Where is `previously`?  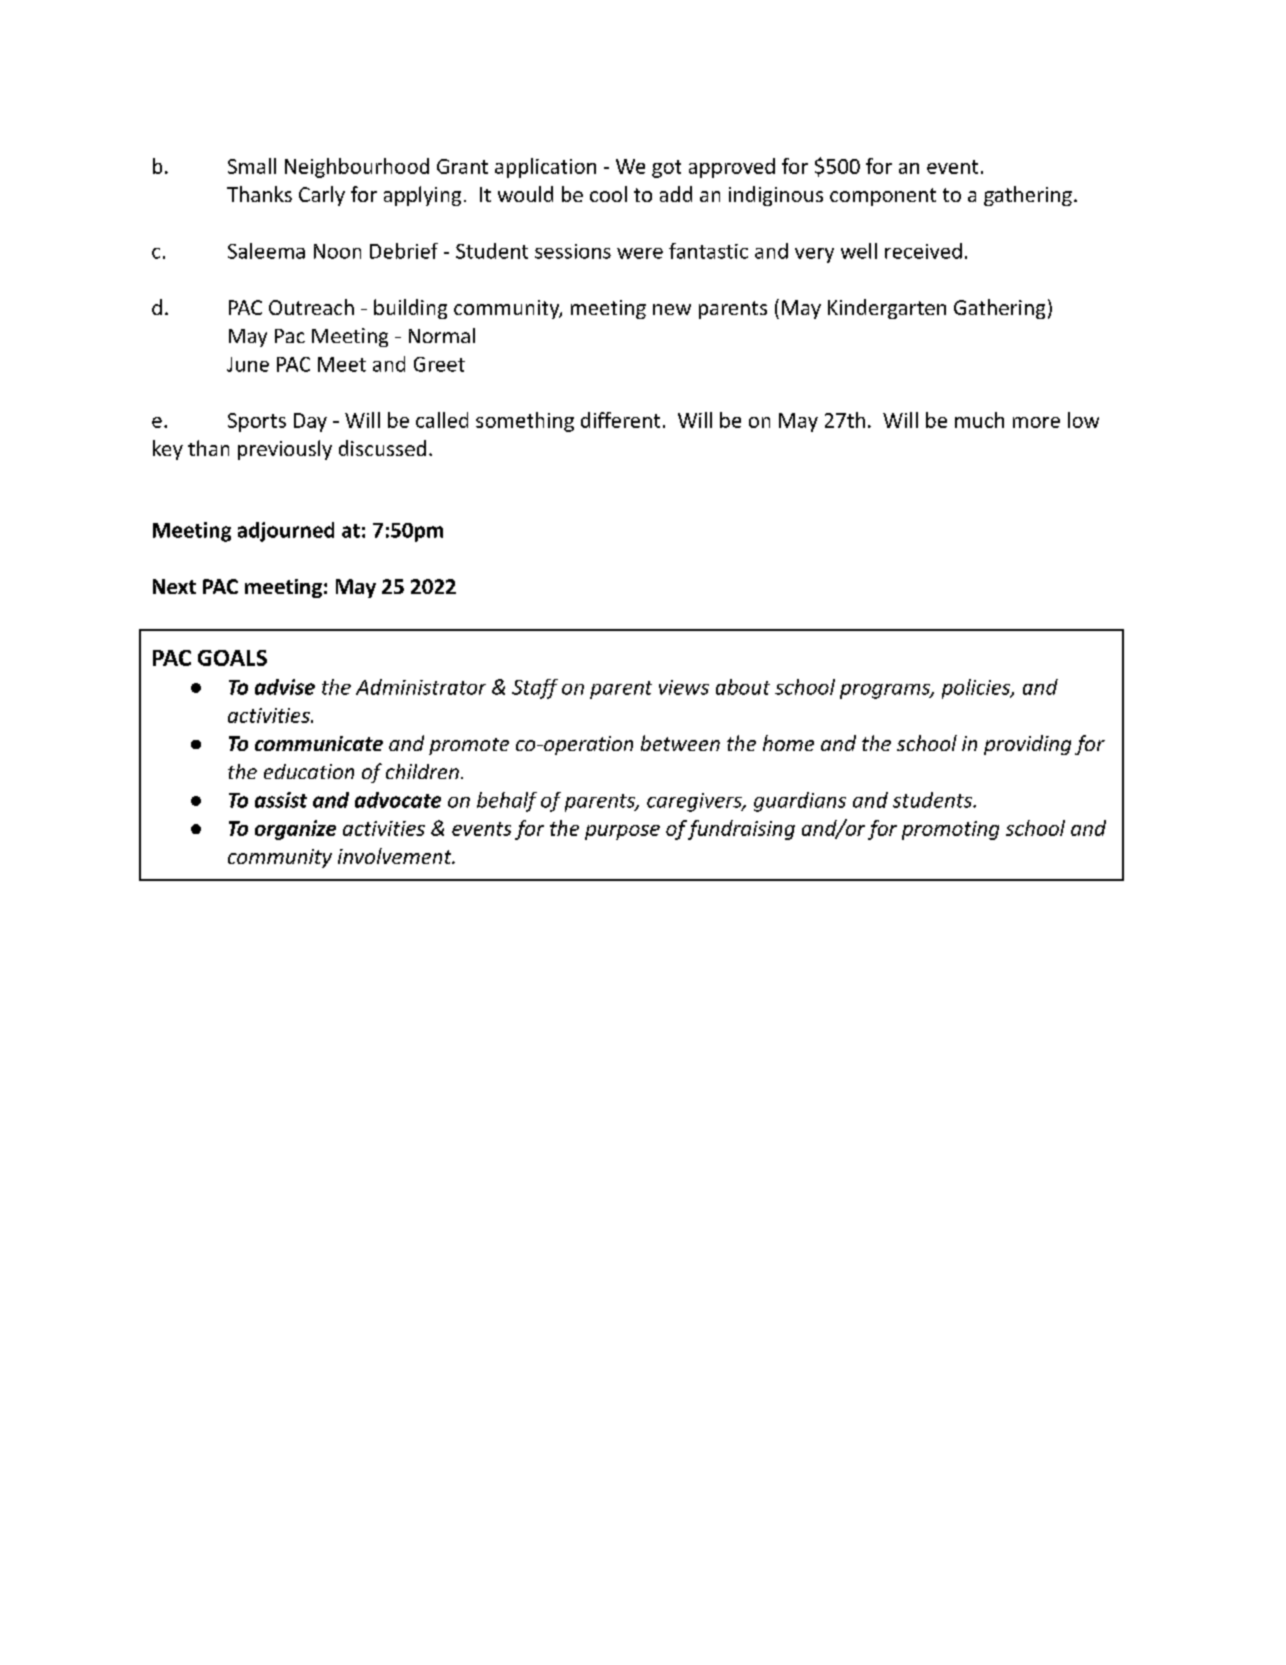 previously is located at coordinates (285, 450).
